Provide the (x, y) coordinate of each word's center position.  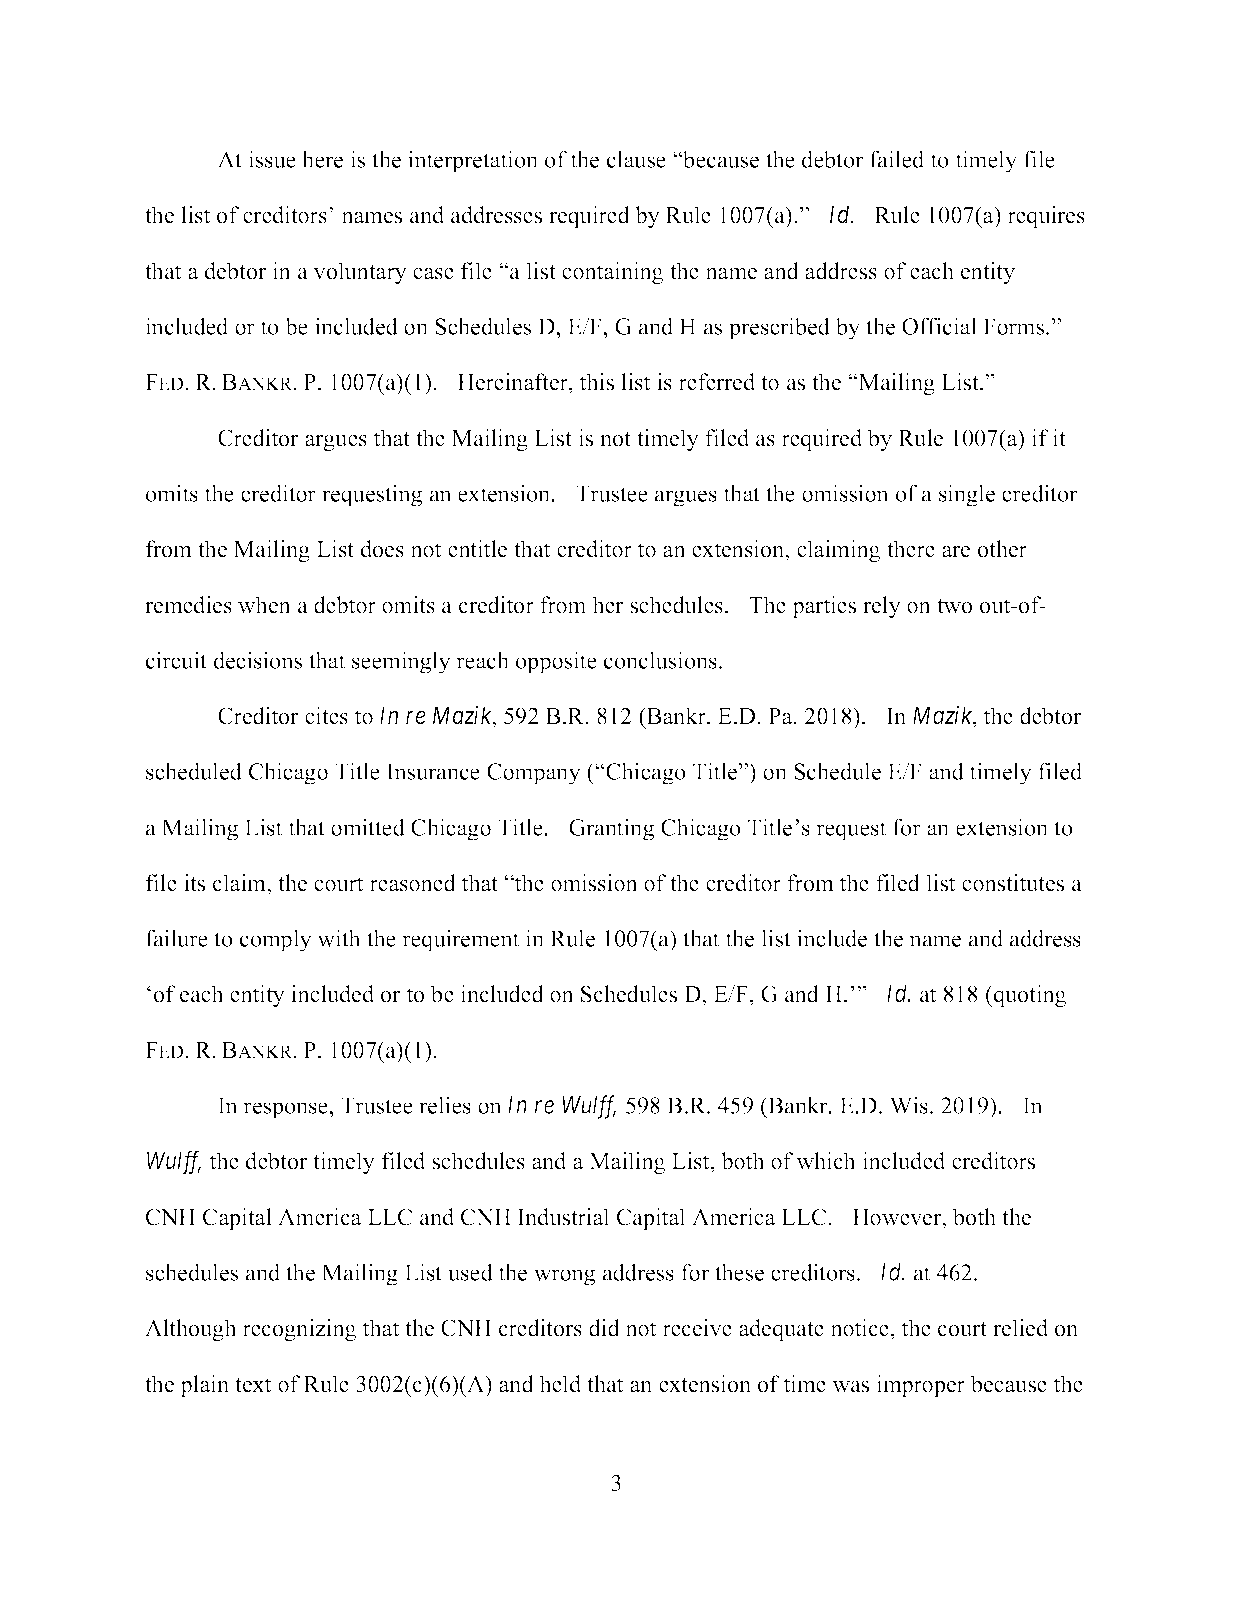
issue (272, 159)
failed (897, 159)
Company (534, 774)
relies (445, 1105)
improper (920, 1386)
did (604, 1328)
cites (326, 716)
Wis (909, 1105)
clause (636, 159)
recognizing (299, 1330)
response (285, 1110)
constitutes (1013, 883)
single (967, 495)
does (382, 549)
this (596, 382)
